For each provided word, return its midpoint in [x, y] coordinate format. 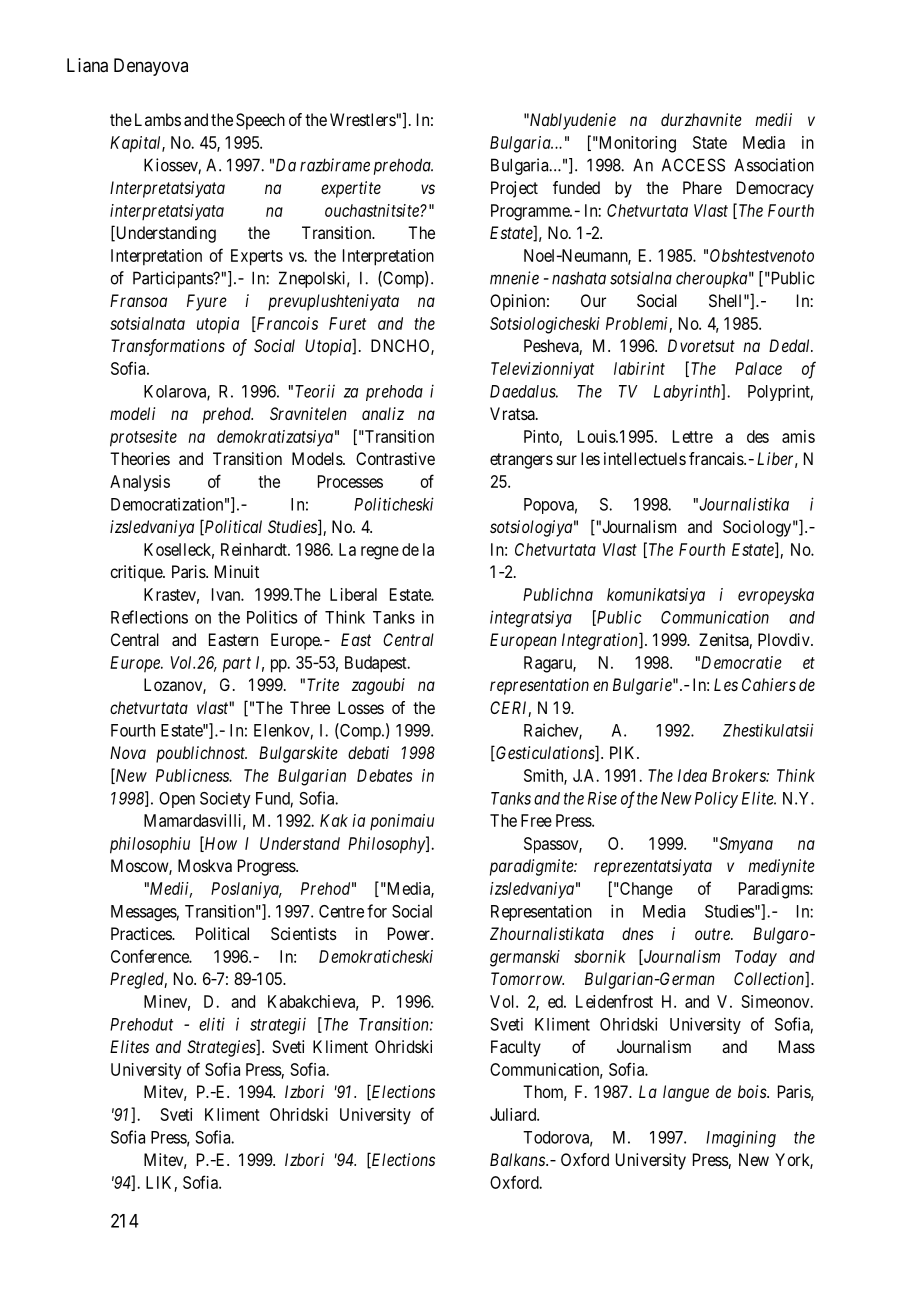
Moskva [205, 865]
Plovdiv [785, 639]
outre [713, 934]
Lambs [158, 119]
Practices [142, 933]
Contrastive [395, 458]
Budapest [377, 664]
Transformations [168, 347]
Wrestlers [363, 119]
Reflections [149, 617]
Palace [758, 368]
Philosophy [387, 845]
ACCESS [693, 165]
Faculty [516, 1048]
